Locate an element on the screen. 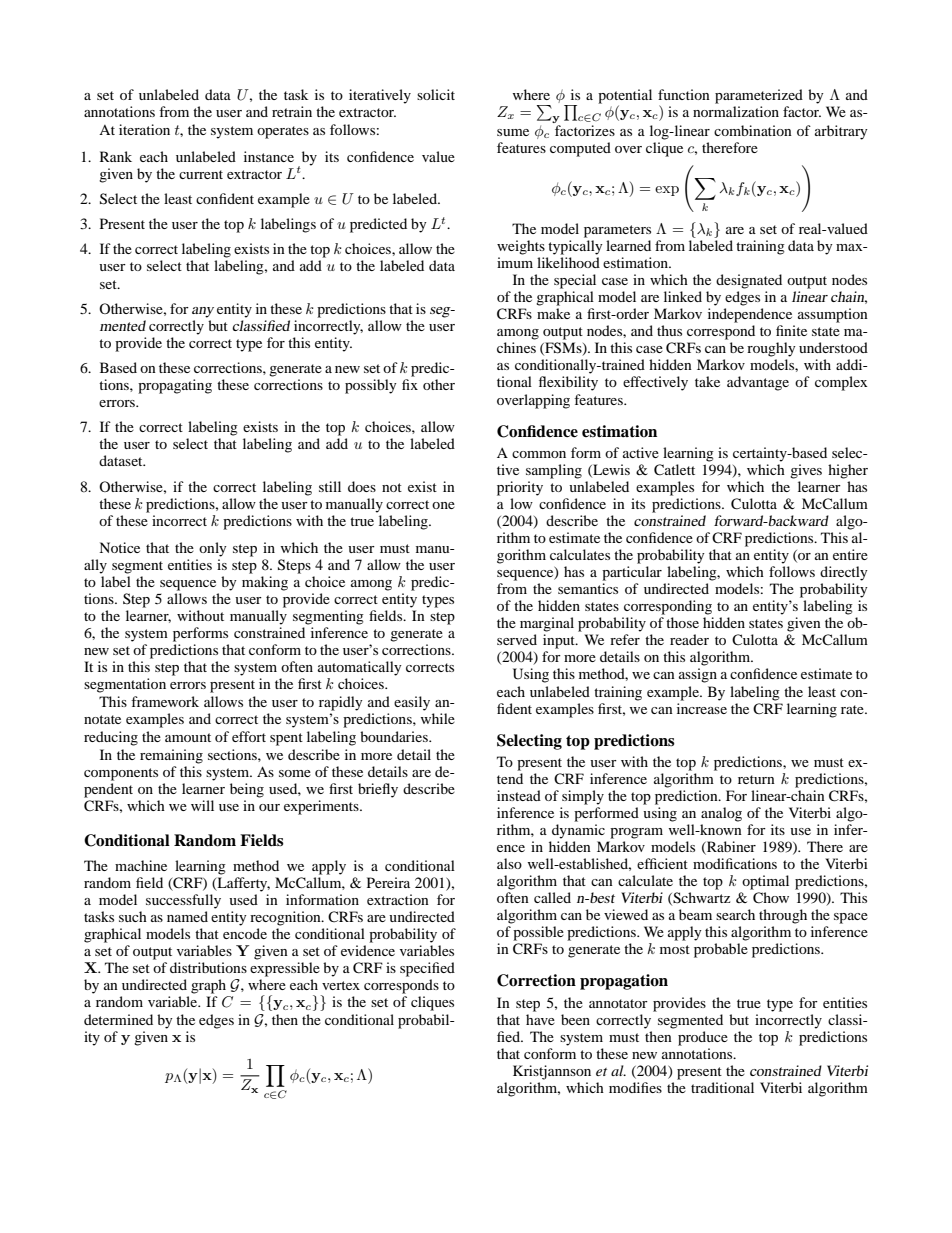 The image size is (952, 1233). assign is located at coordinates (698, 675).
